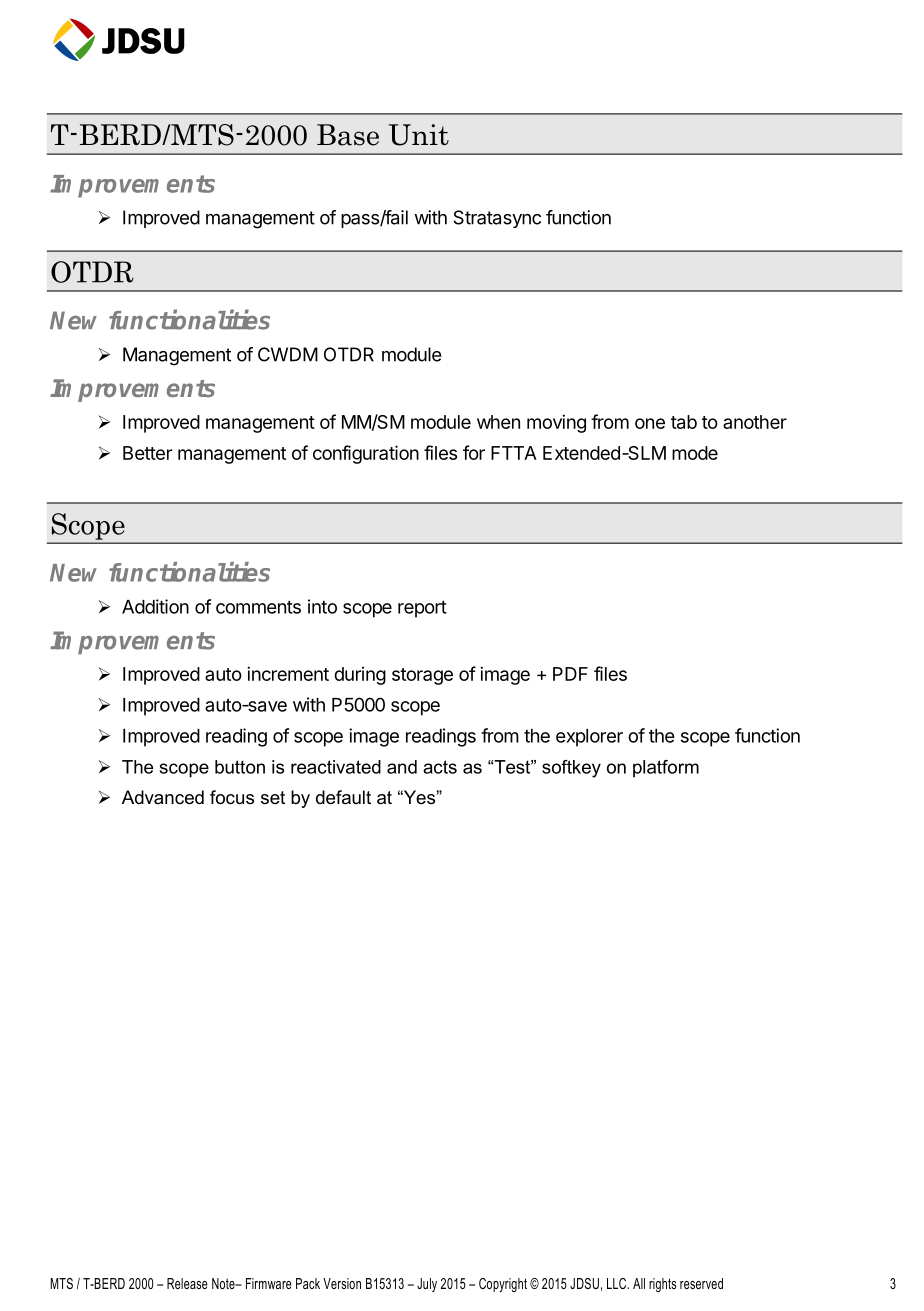 This screenshot has width=924, height=1311. What do you see at coordinates (288, 673) in the screenshot?
I see `increment` at bounding box center [288, 673].
